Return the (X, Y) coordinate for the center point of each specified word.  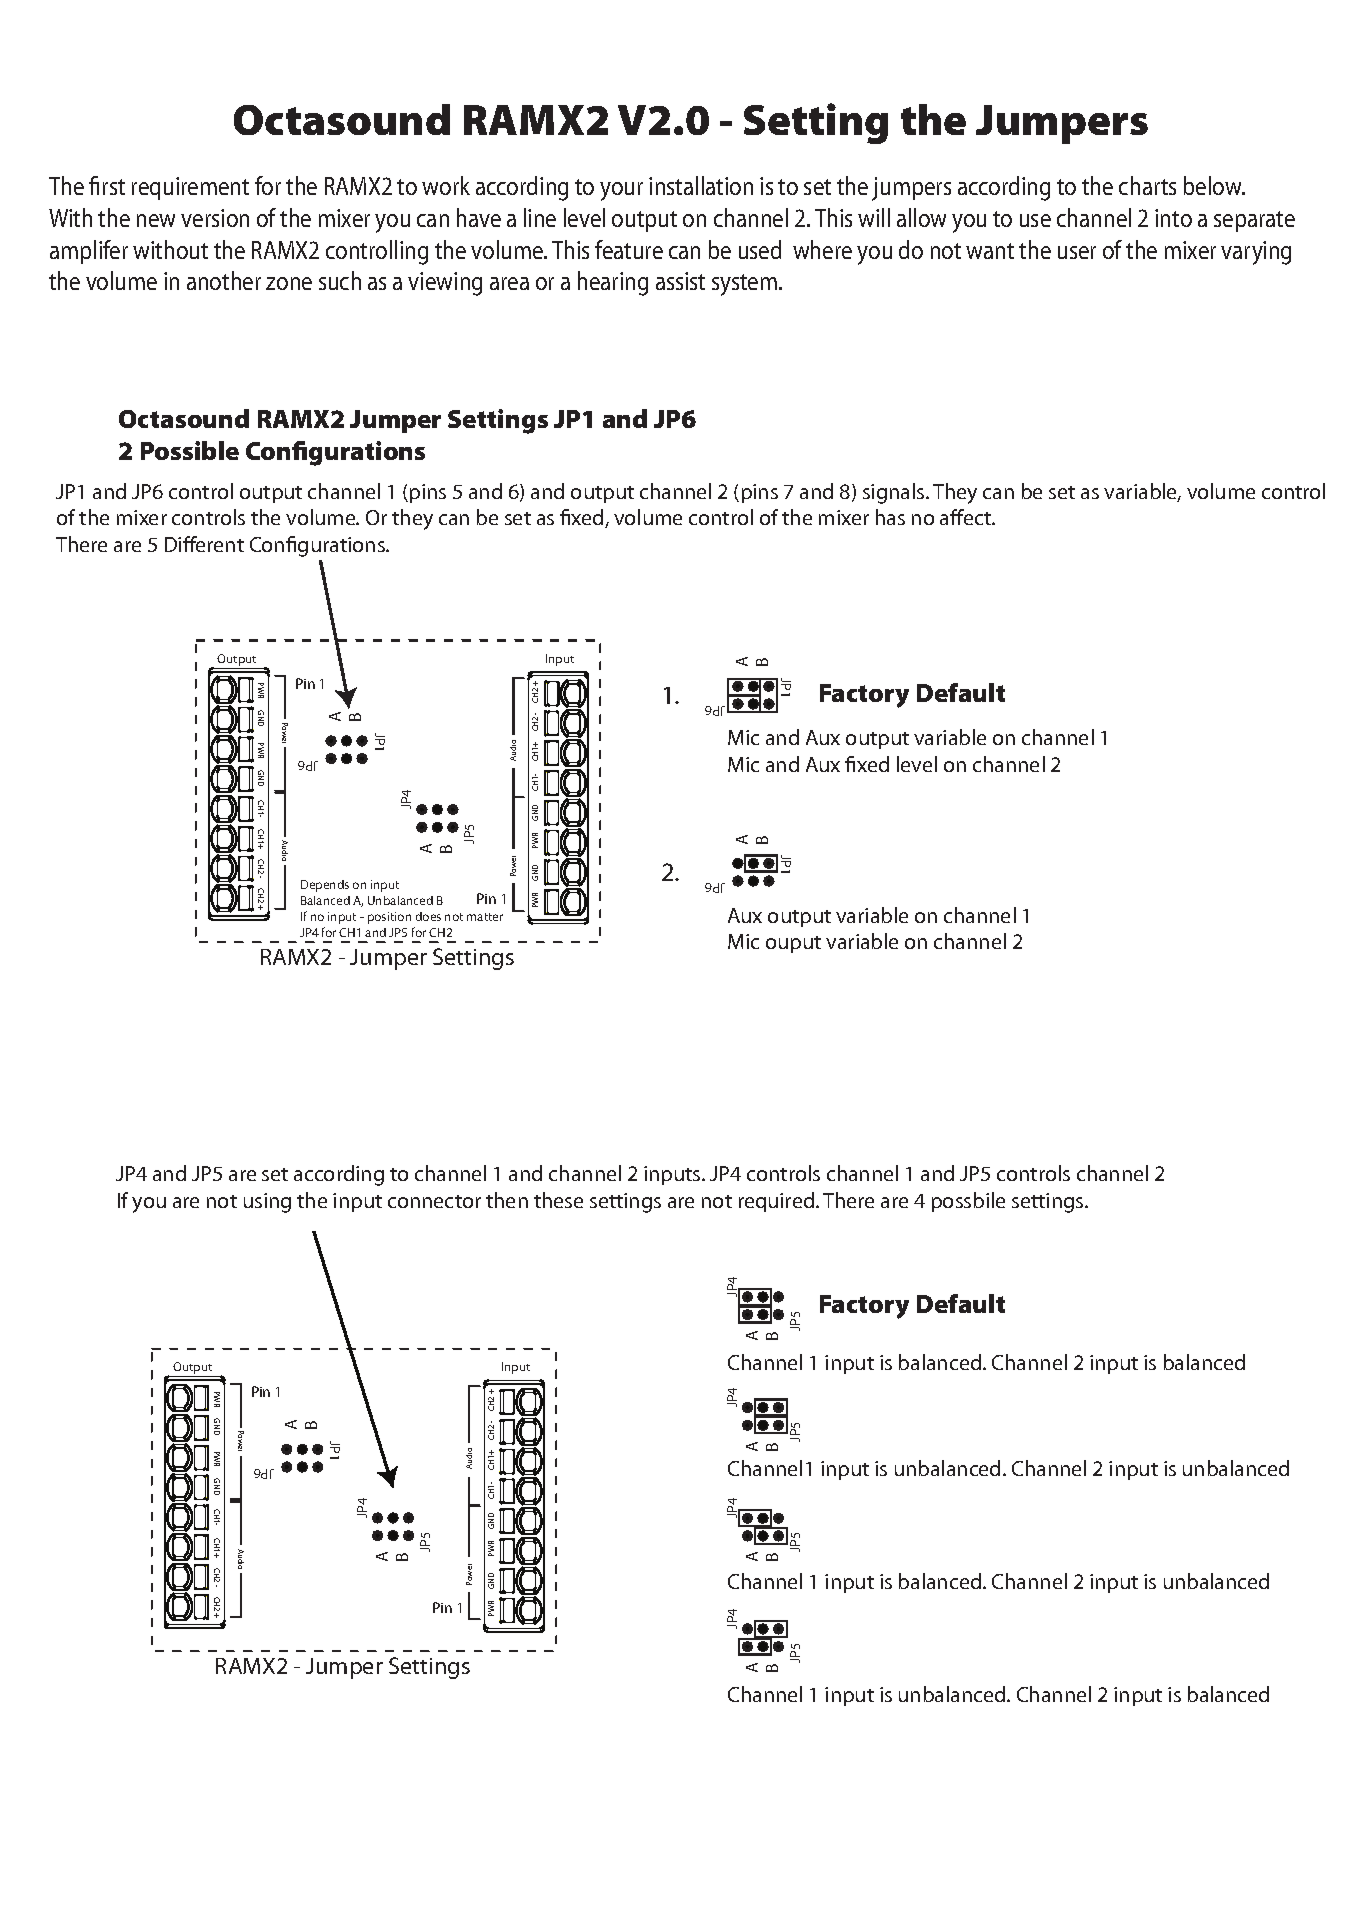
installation (701, 185)
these (558, 1200)
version (215, 218)
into (1173, 218)
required (778, 1202)
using (267, 1203)
